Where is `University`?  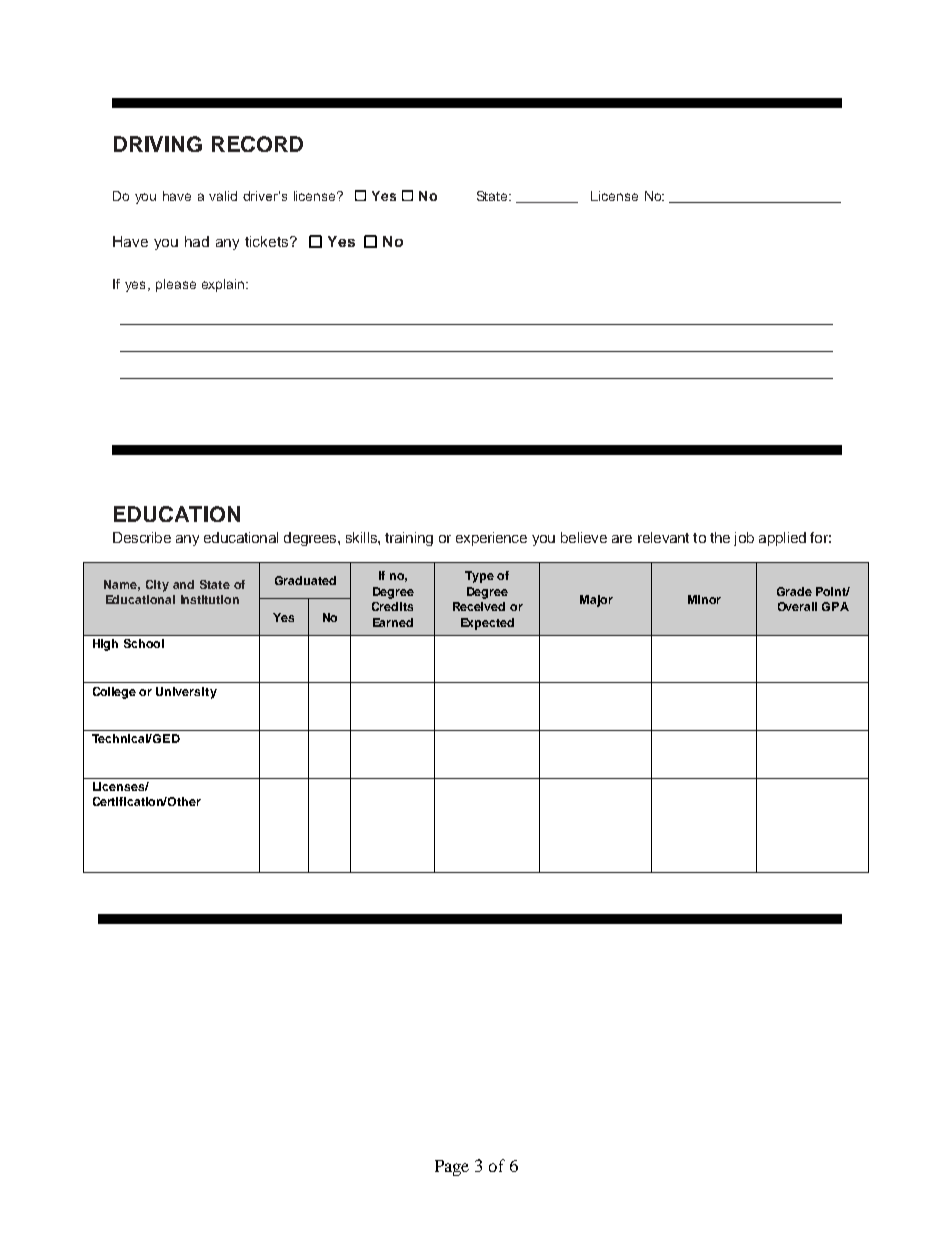 University is located at coordinates (186, 693).
